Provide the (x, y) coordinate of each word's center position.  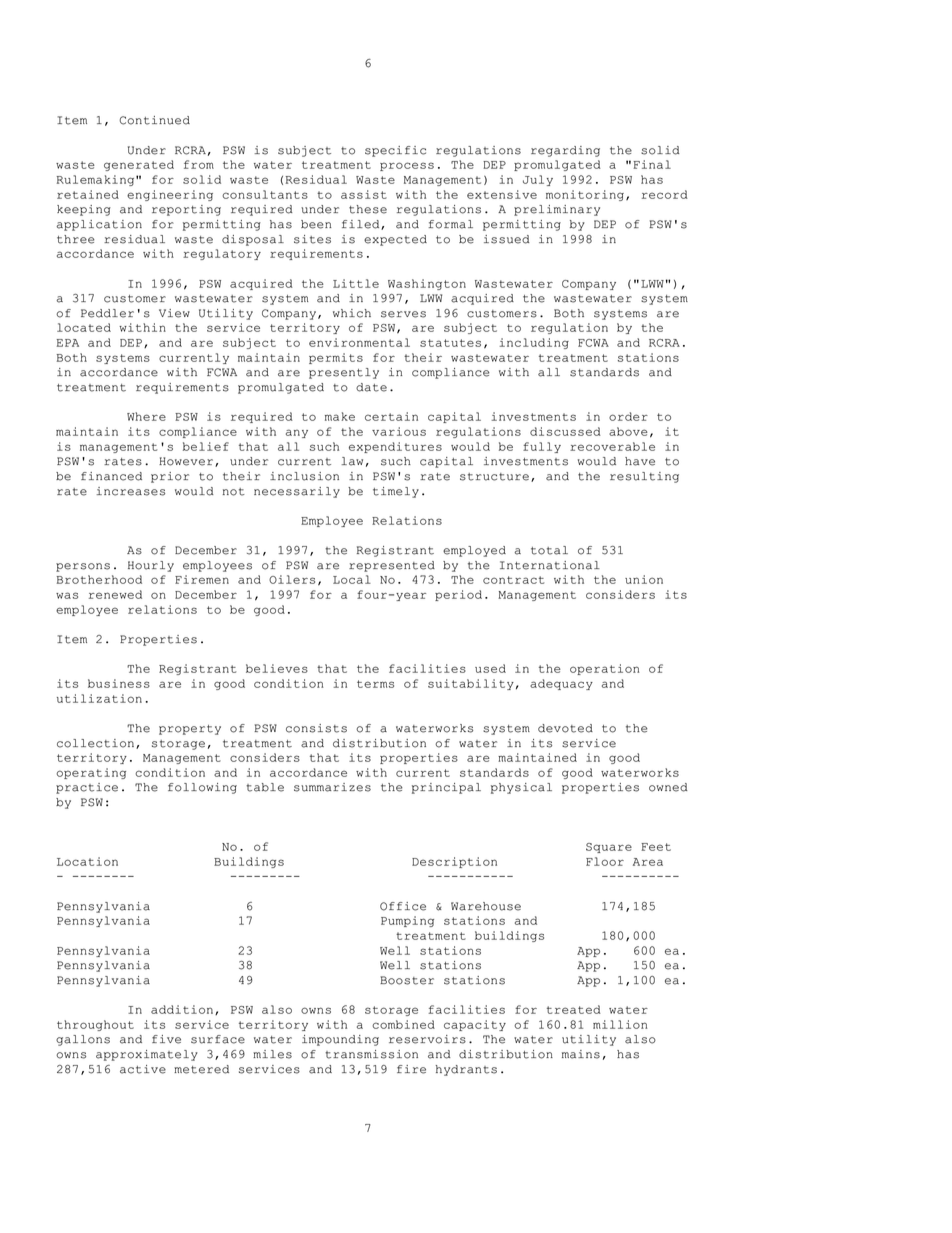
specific (395, 151)
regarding (565, 151)
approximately (147, 1055)
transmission (371, 1054)
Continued (155, 120)
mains (581, 1054)
